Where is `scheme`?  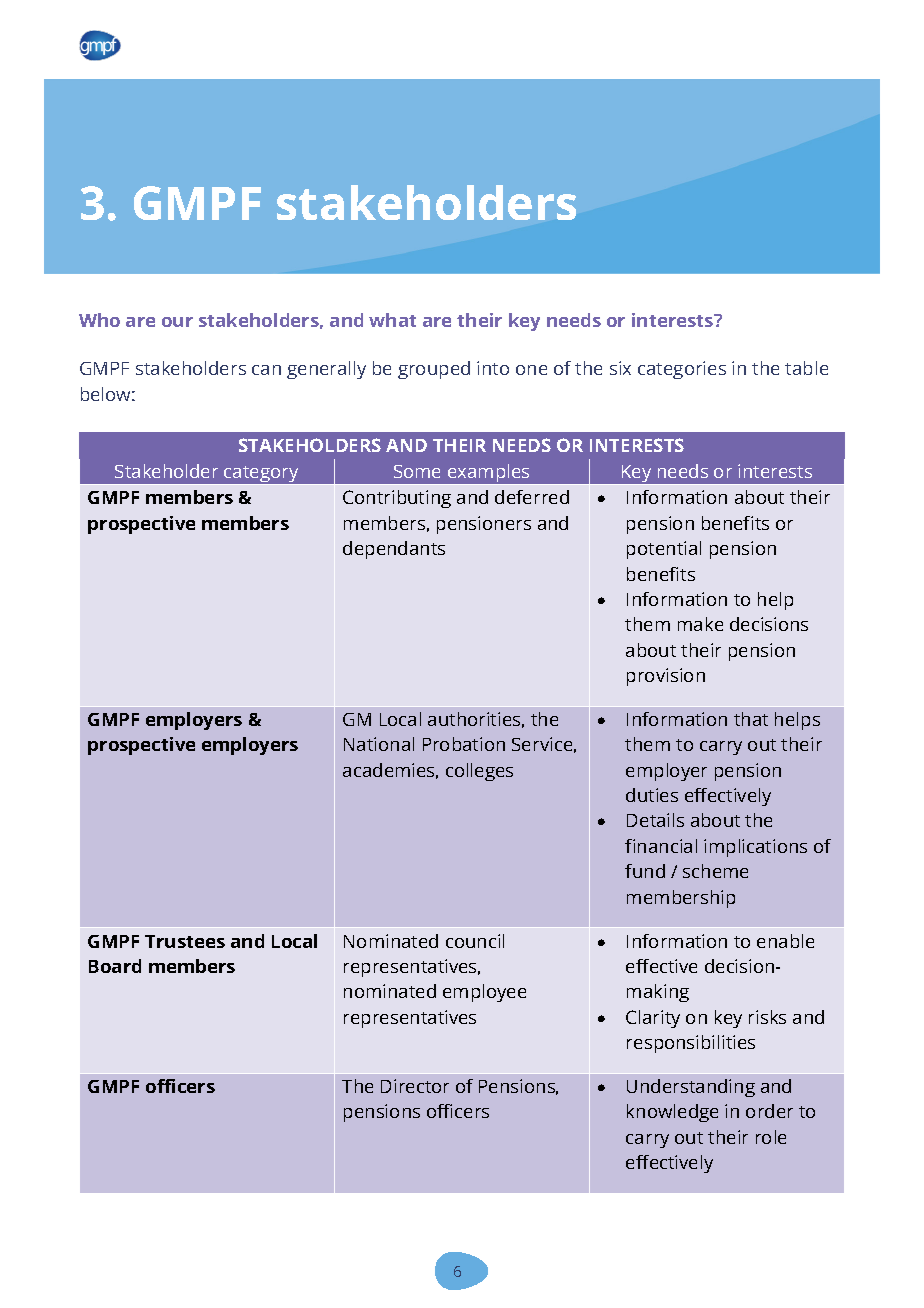 scheme is located at coordinates (715, 871).
